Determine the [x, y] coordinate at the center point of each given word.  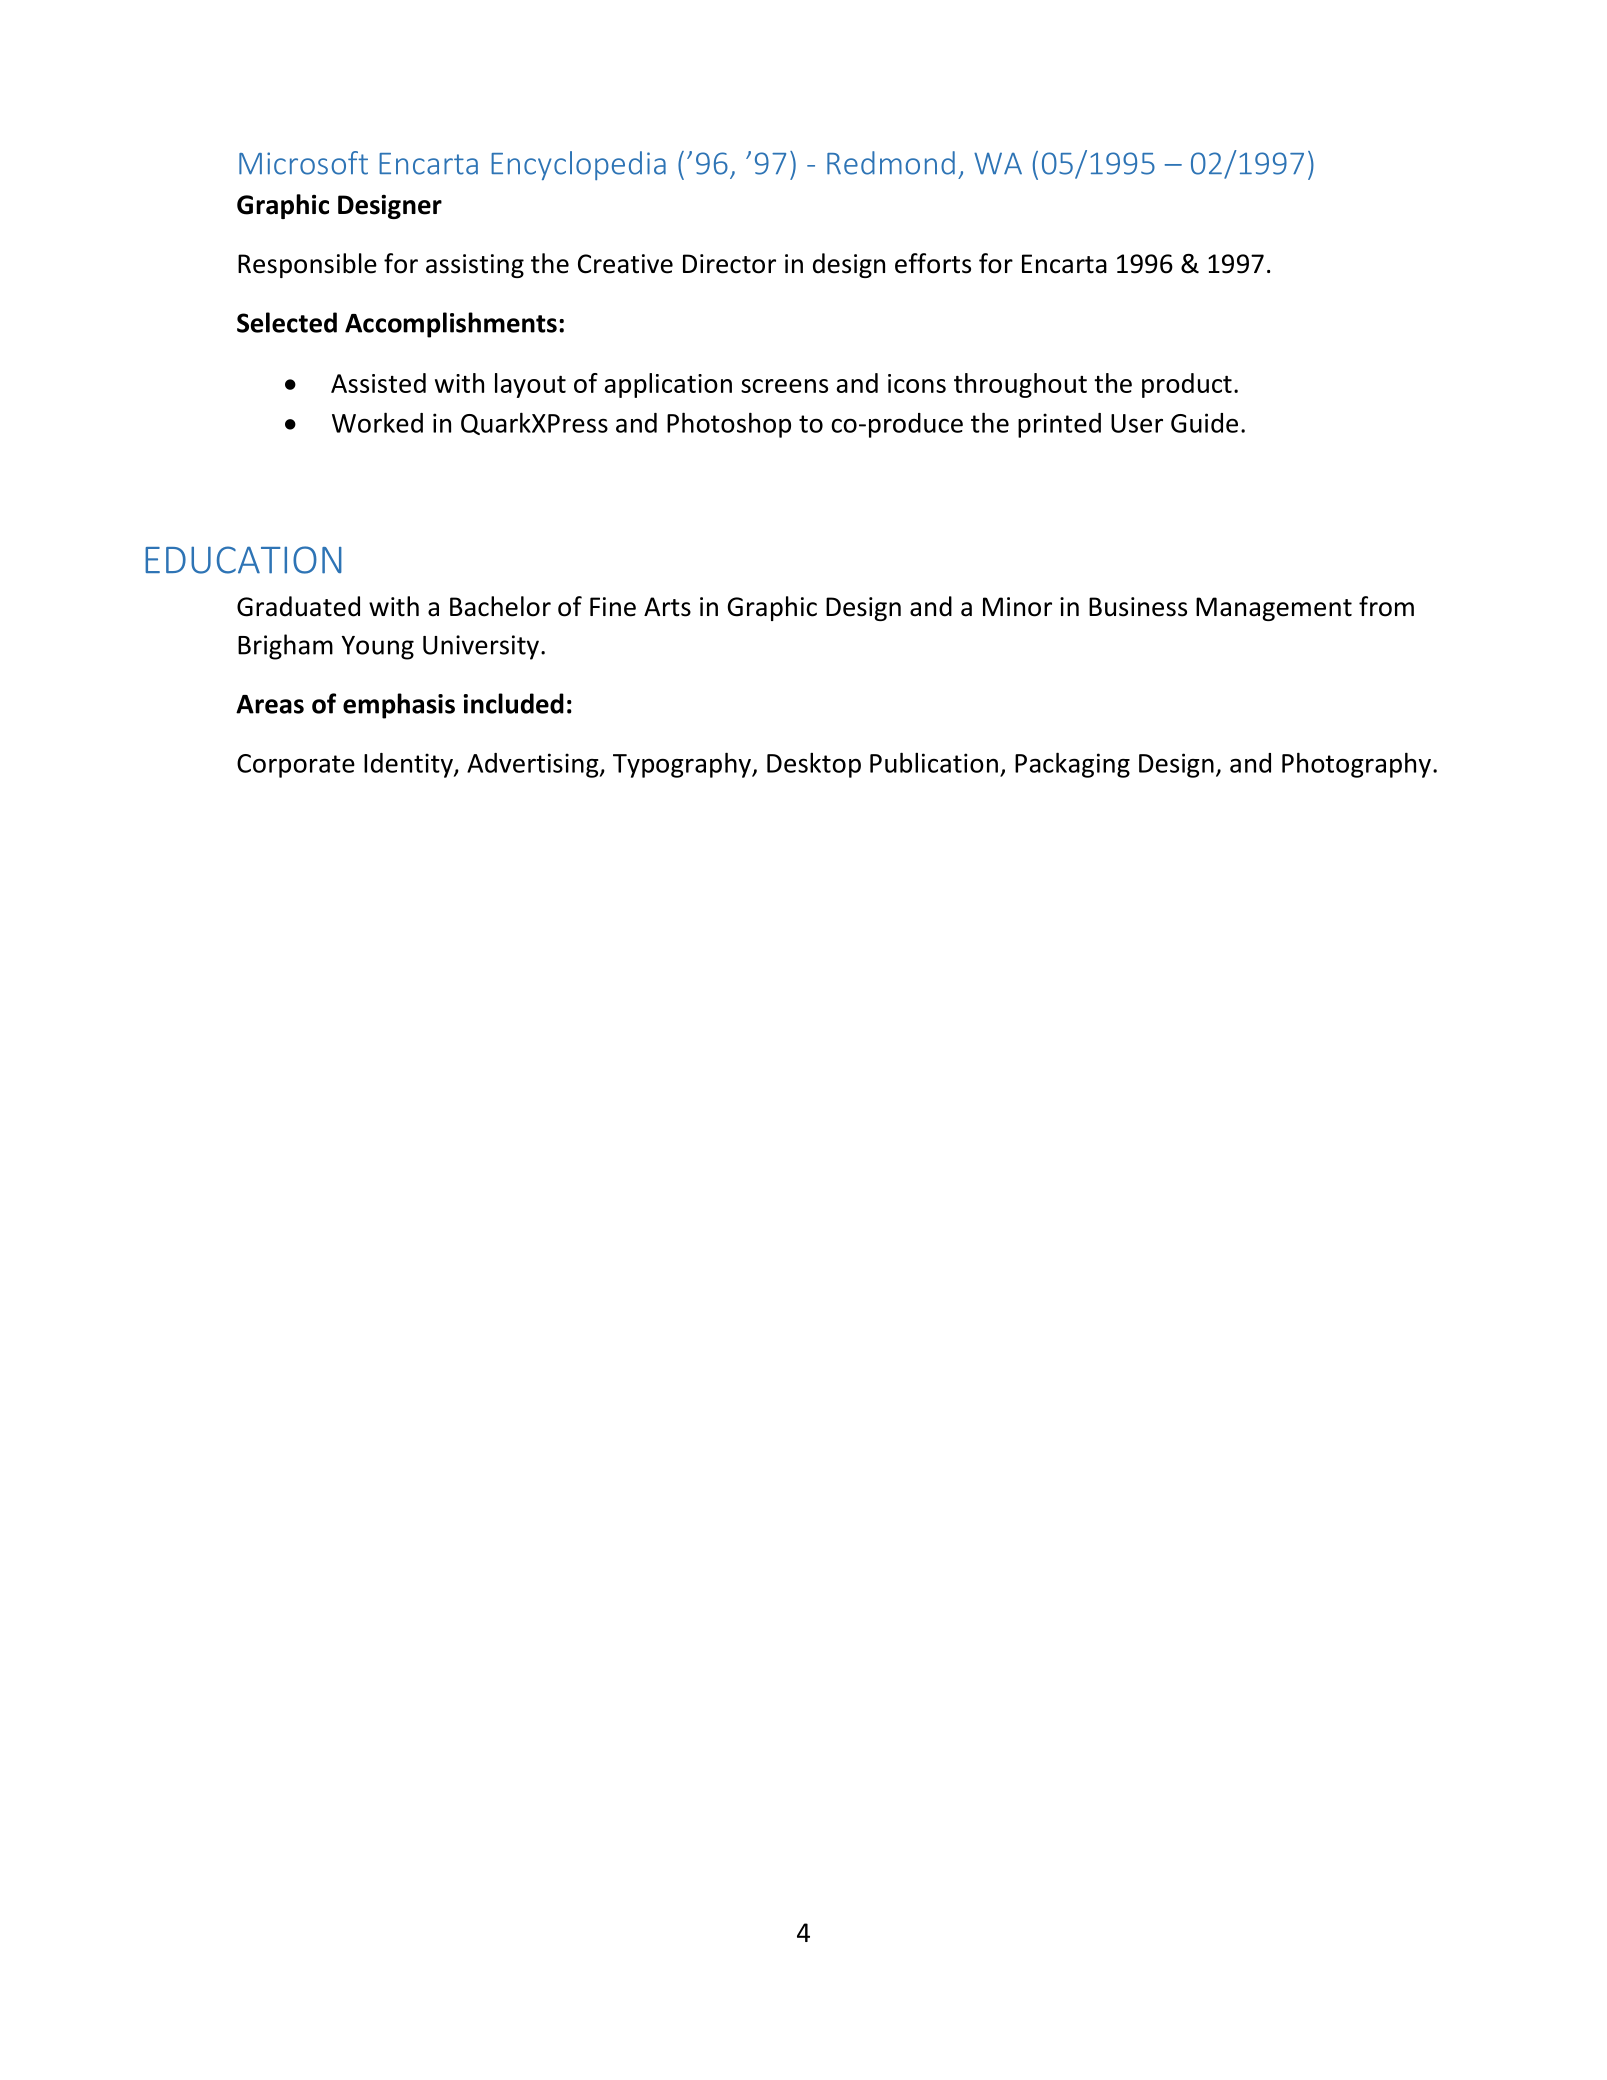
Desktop [814, 765]
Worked [377, 422]
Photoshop [729, 425]
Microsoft [303, 163]
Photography [1356, 765]
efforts [933, 263]
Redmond [891, 163]
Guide [1204, 423]
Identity [409, 765]
